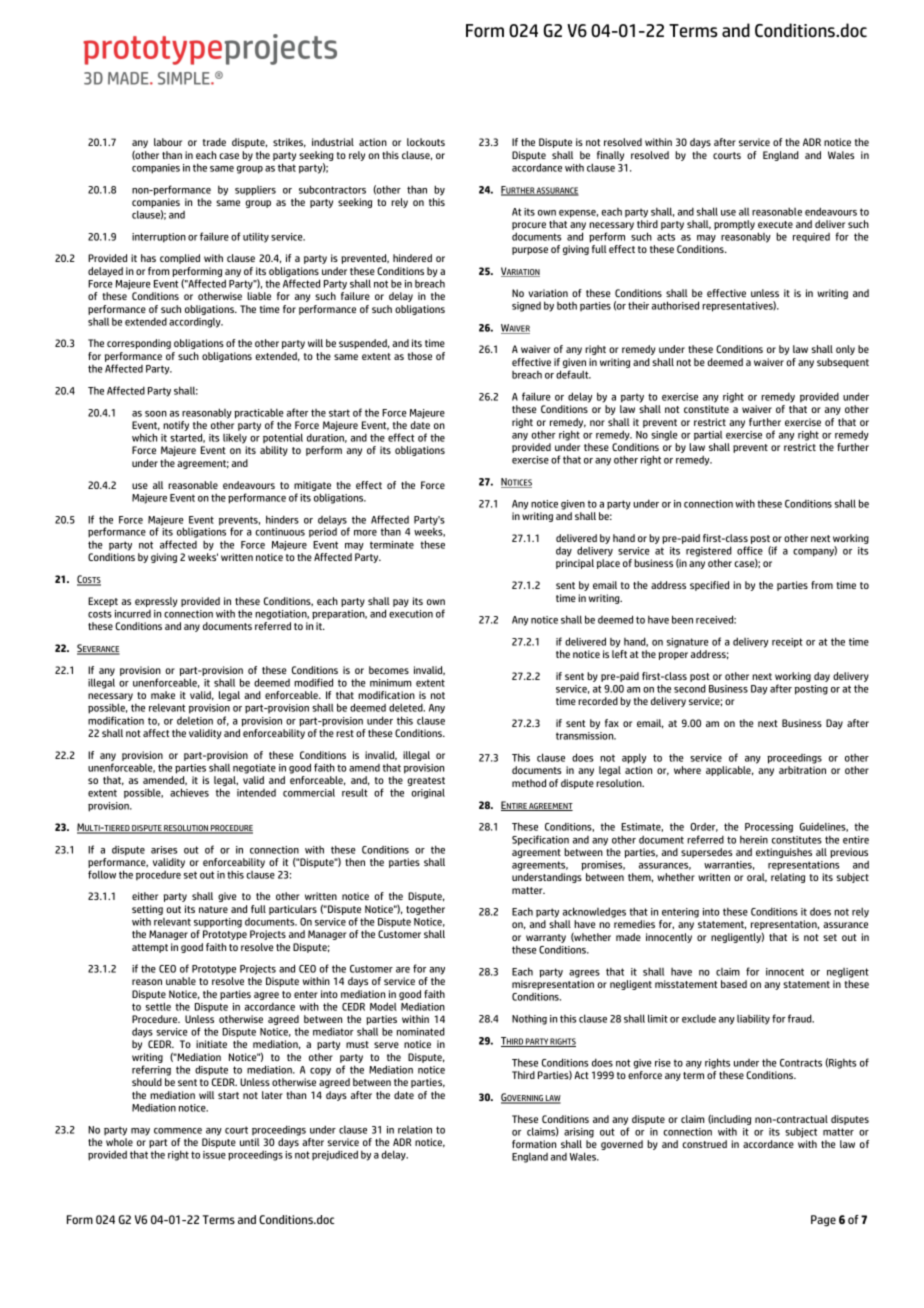  Describe the element at coordinates (218, 923) in the image. I see `supporting` at that location.
